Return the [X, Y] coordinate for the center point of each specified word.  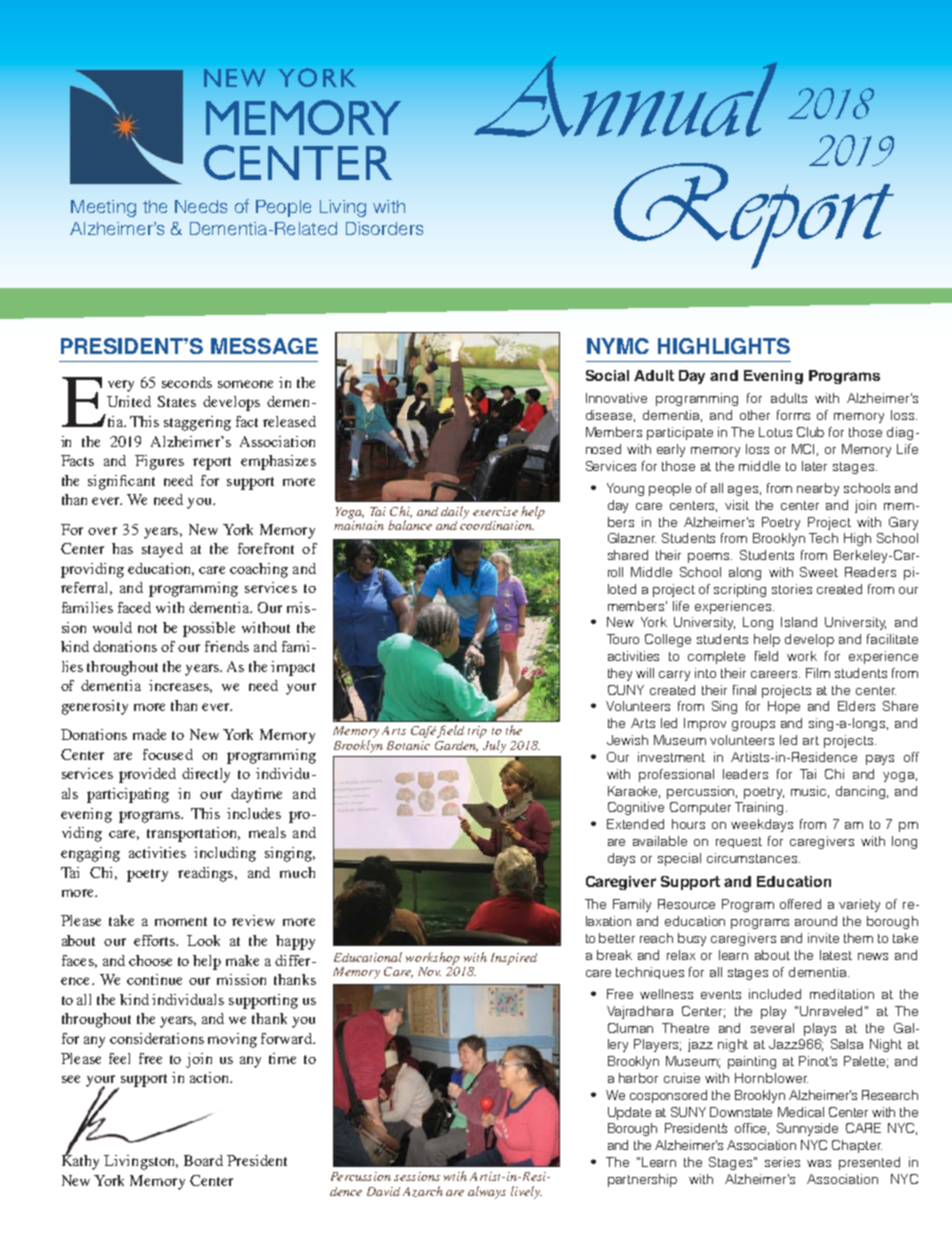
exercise [495, 511]
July [494, 746]
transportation [193, 834]
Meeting [103, 208]
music [810, 792]
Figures [159, 462]
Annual [625, 96]
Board [203, 1160]
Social [607, 375]
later [814, 466]
